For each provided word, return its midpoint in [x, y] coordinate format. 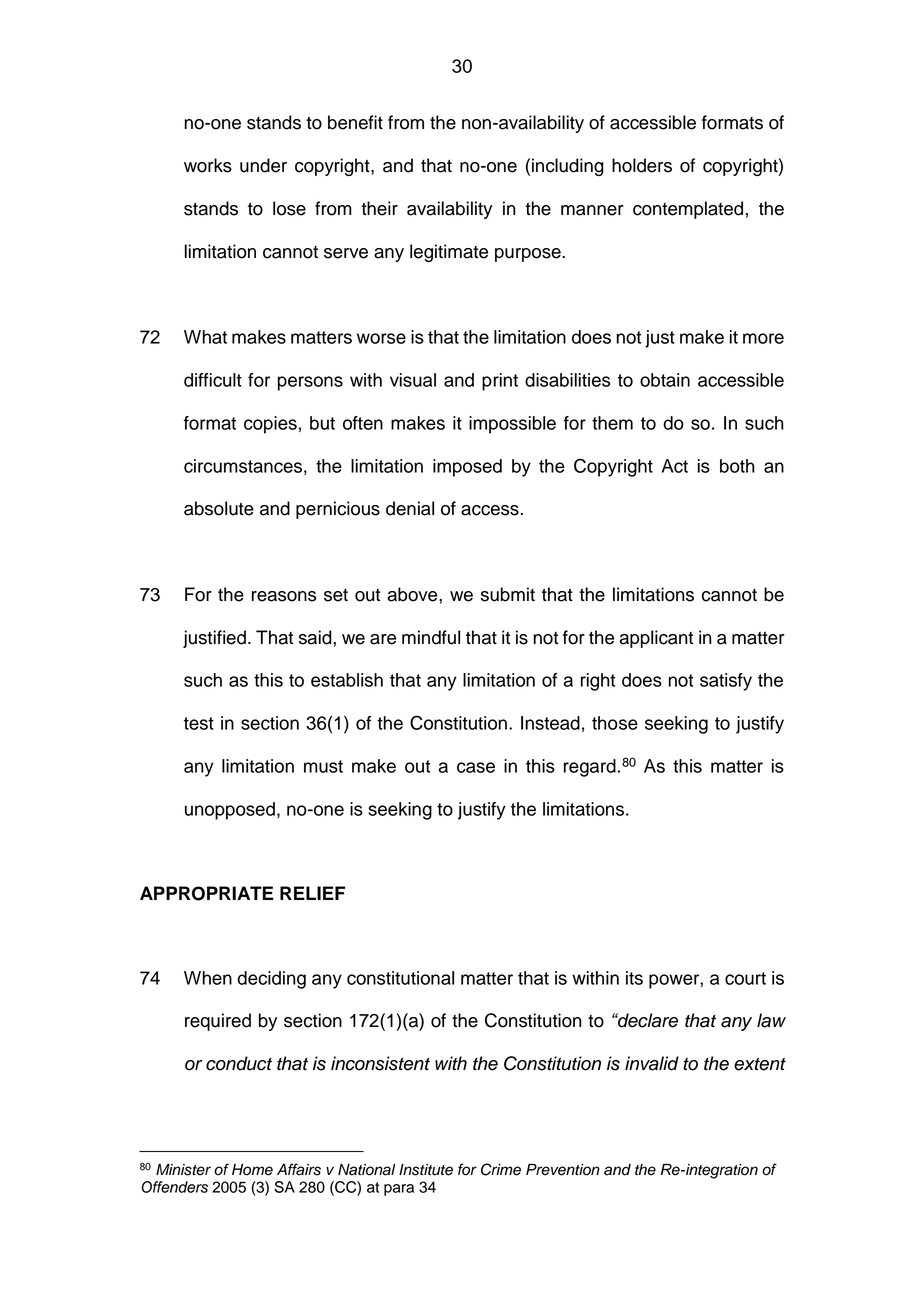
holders [642, 165]
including [568, 167]
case [476, 767]
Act [675, 466]
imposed [467, 468]
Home [252, 1170]
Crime [501, 1169]
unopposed [230, 811]
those [615, 723]
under [263, 165]
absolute [219, 508]
